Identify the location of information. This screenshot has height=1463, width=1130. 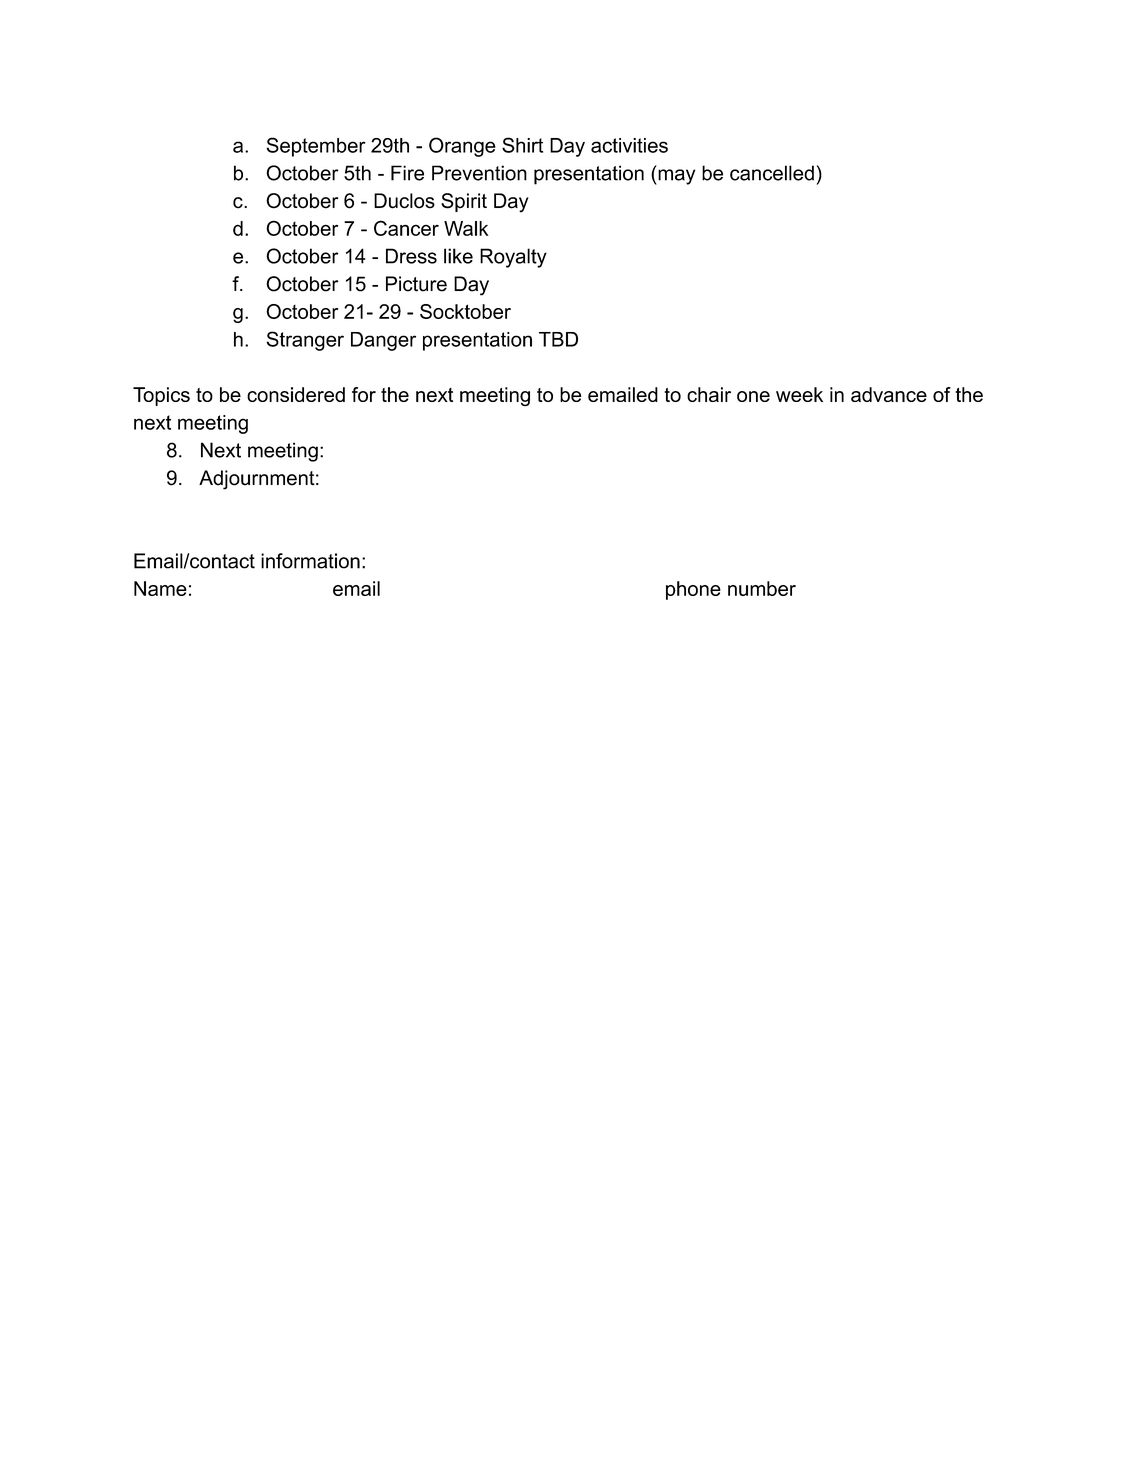
(310, 561).
